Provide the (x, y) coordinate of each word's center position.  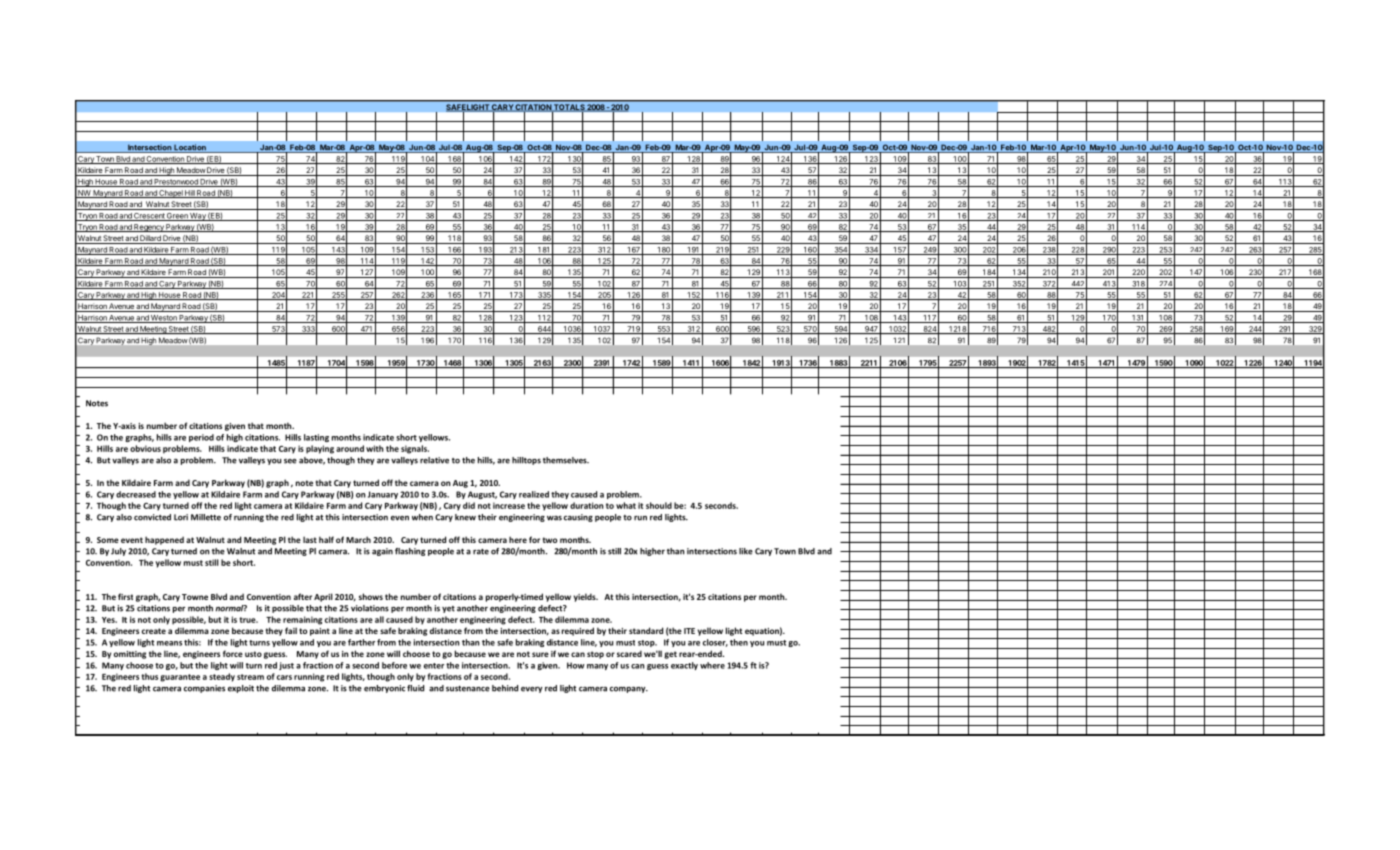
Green (177, 217)
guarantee (180, 678)
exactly (684, 666)
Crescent (149, 217)
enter (434, 666)
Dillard (150, 239)
